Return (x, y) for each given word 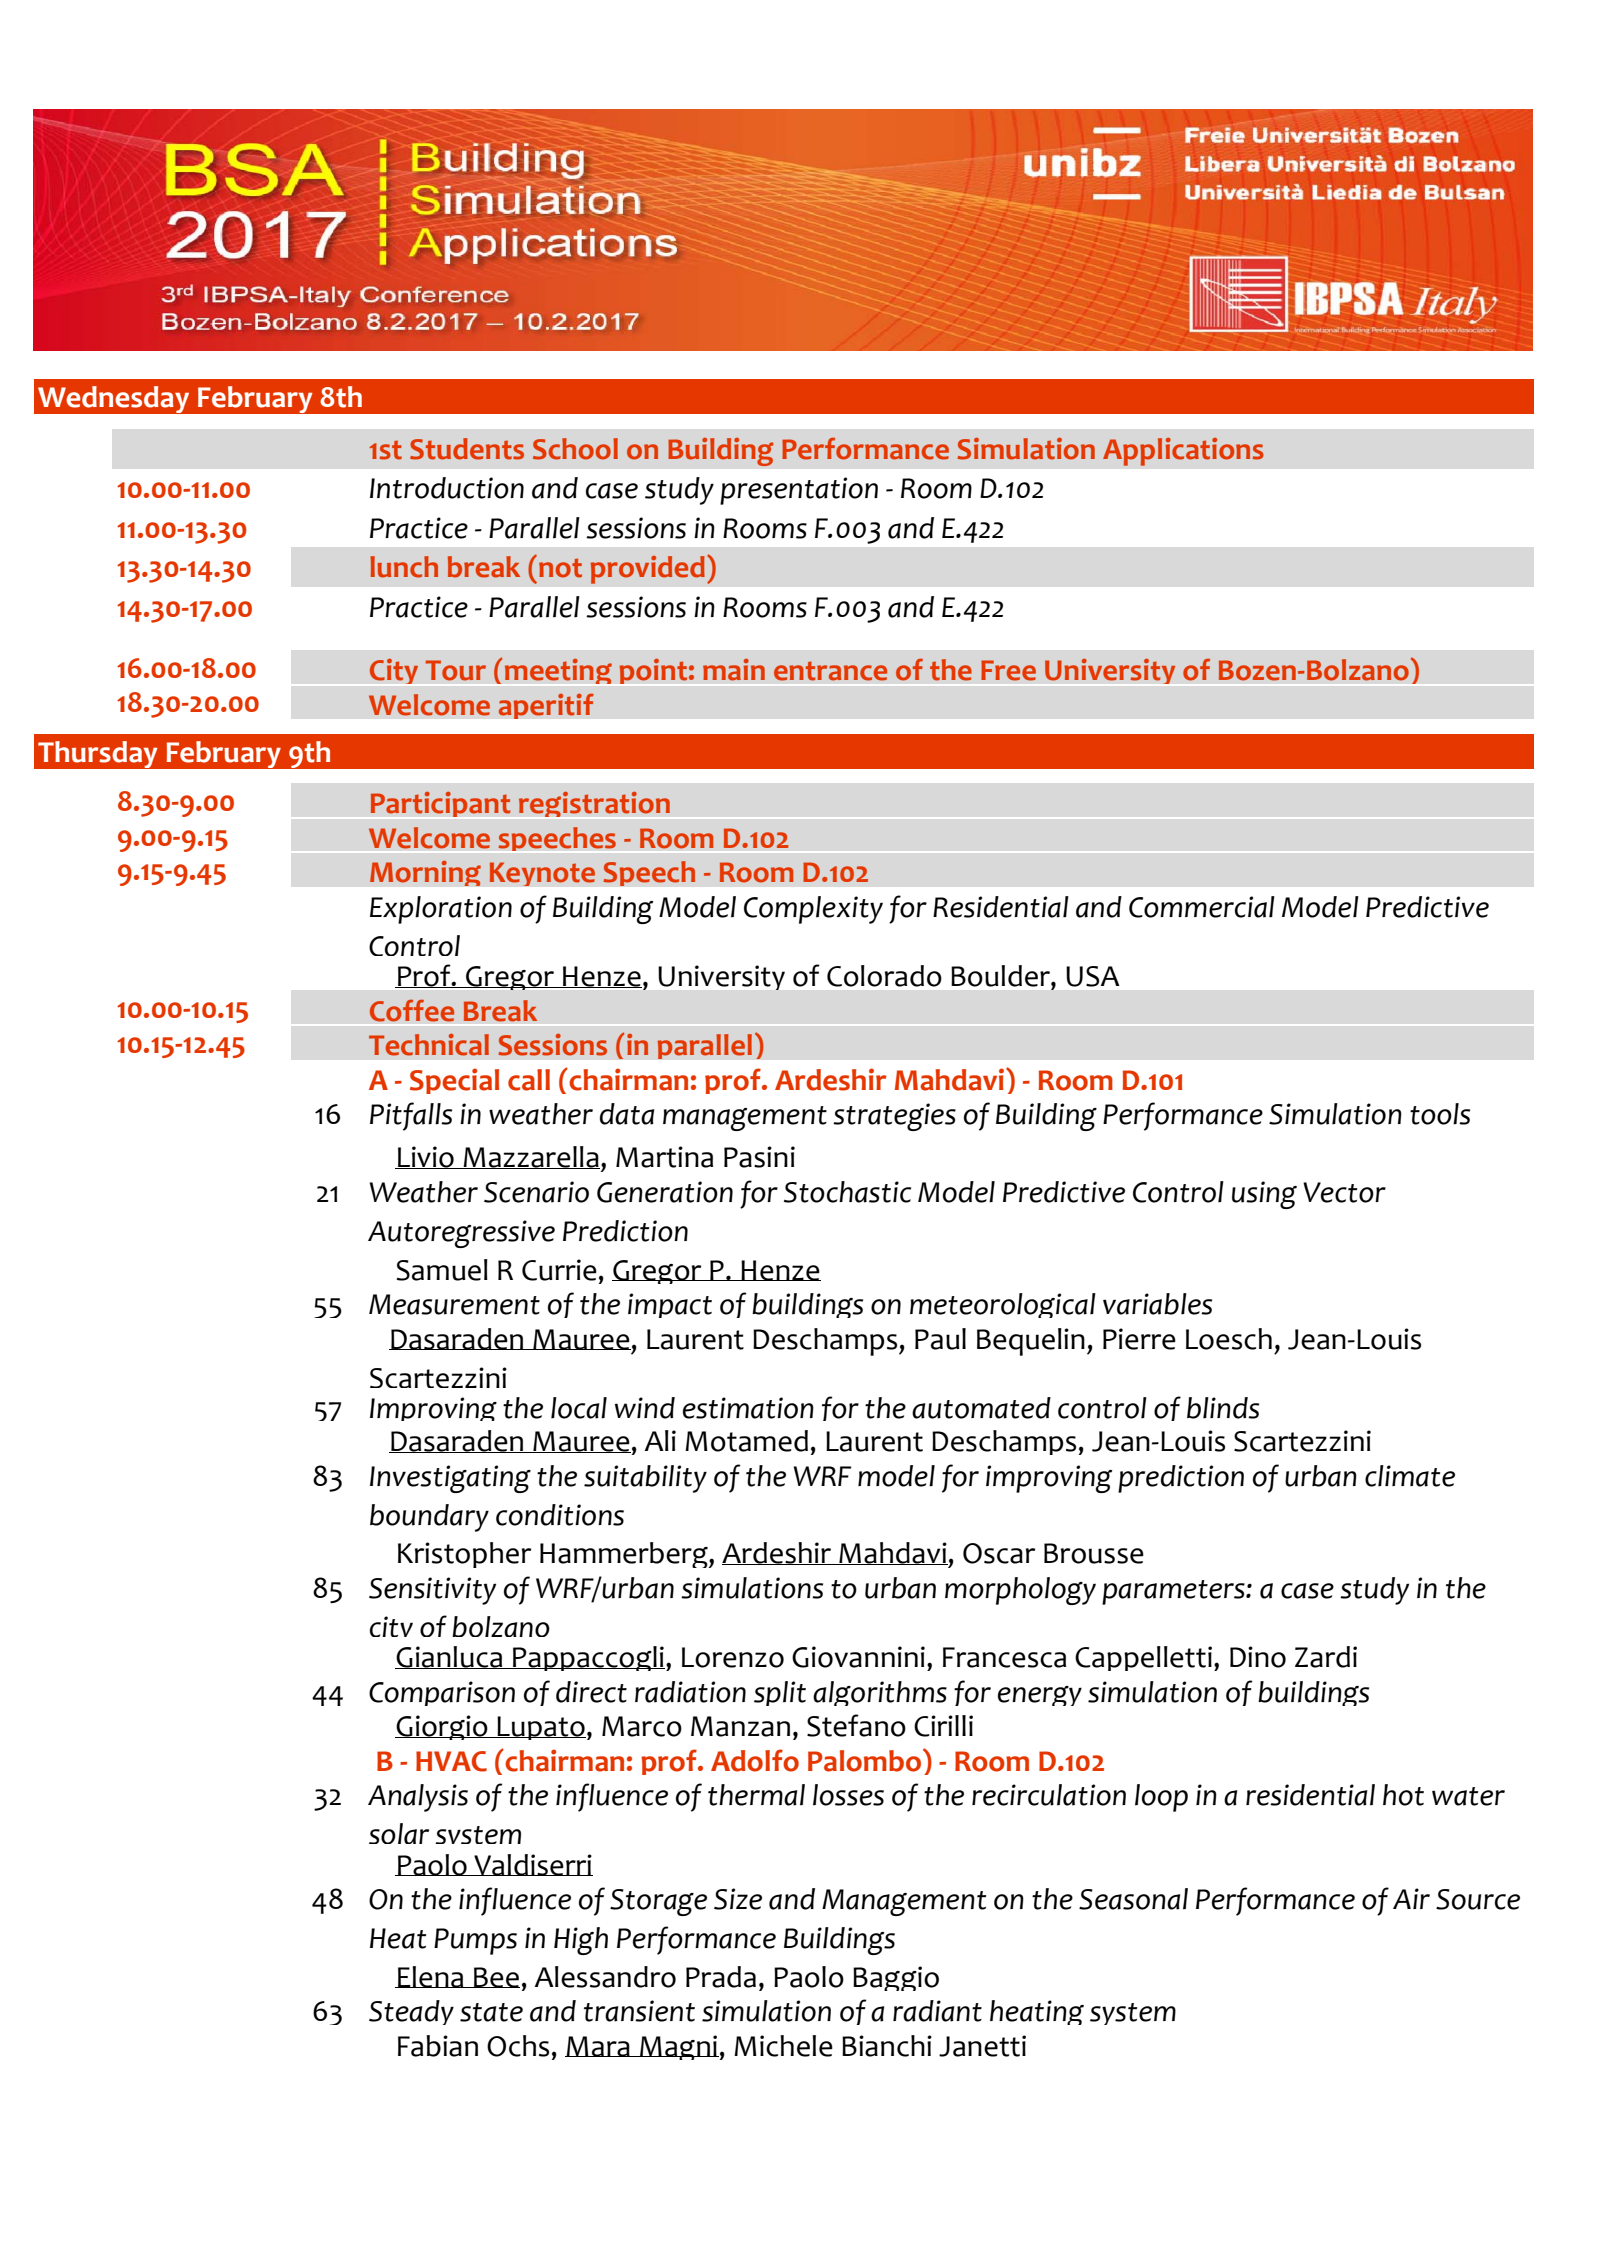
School (575, 449)
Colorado (884, 976)
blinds (1223, 1408)
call (529, 1080)
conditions (560, 1515)
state (491, 2012)
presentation (799, 491)
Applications (1183, 452)
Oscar (999, 1553)
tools (1440, 1114)
